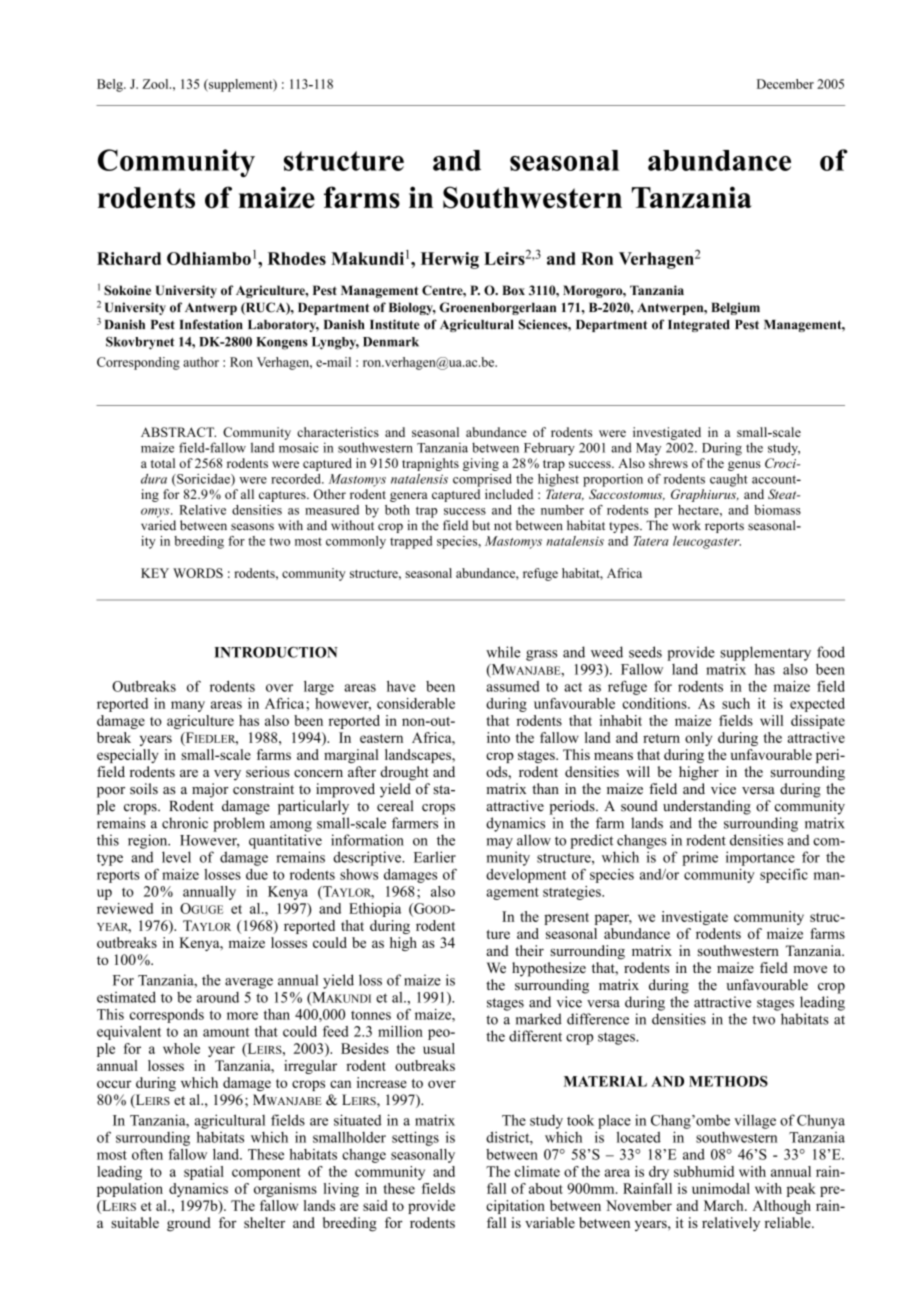 The image size is (924, 1308). Describe the element at coordinates (204, 1173) in the screenshot. I see `spatial` at that location.
